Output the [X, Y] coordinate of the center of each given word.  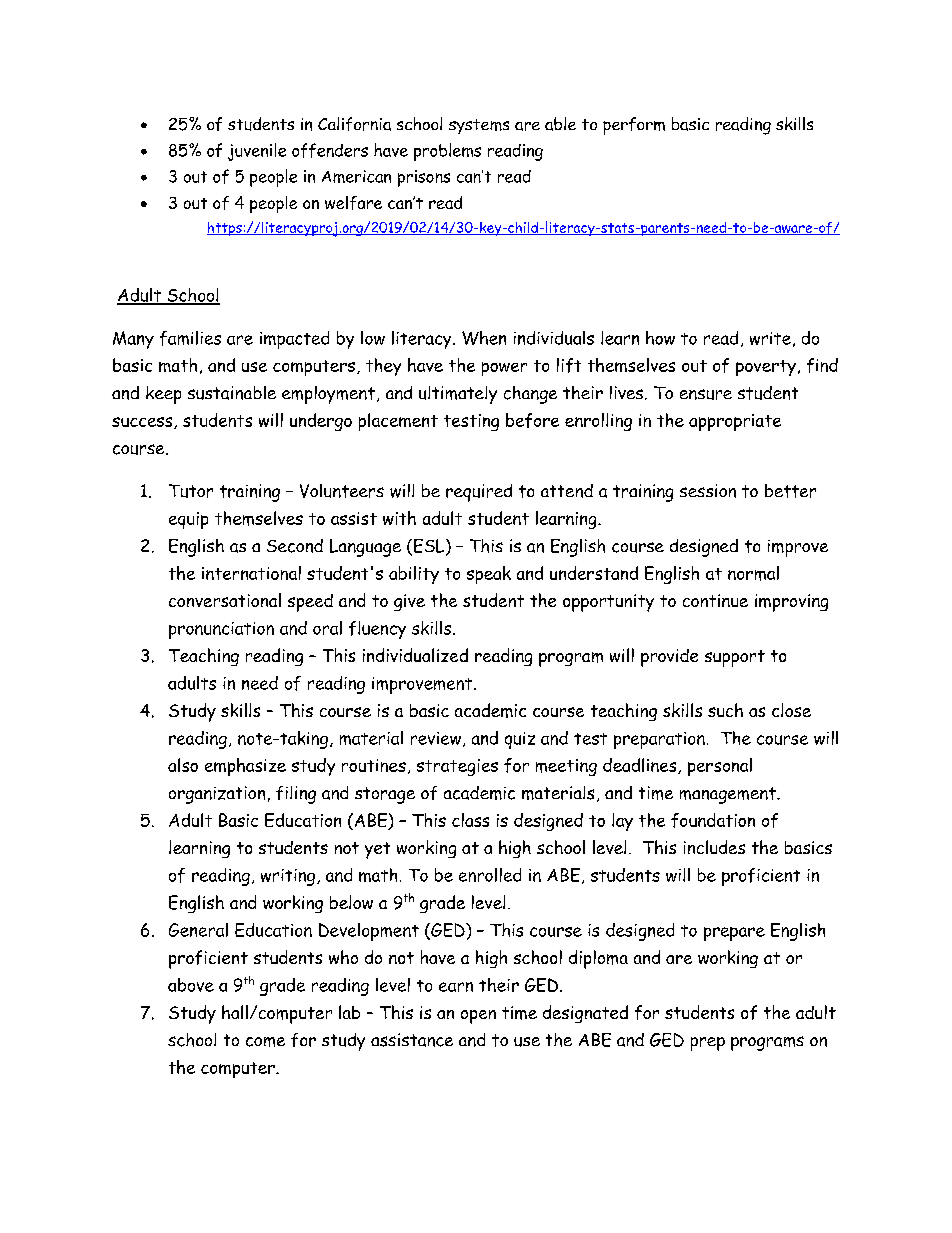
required [479, 493]
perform [634, 126]
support [735, 658]
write [770, 338]
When [484, 338]
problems [447, 152]
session [708, 491]
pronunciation [221, 630]
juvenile [257, 152]
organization [217, 795]
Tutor [191, 491]
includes [714, 847]
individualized [415, 655]
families [190, 338]
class [470, 820]
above [191, 985]
